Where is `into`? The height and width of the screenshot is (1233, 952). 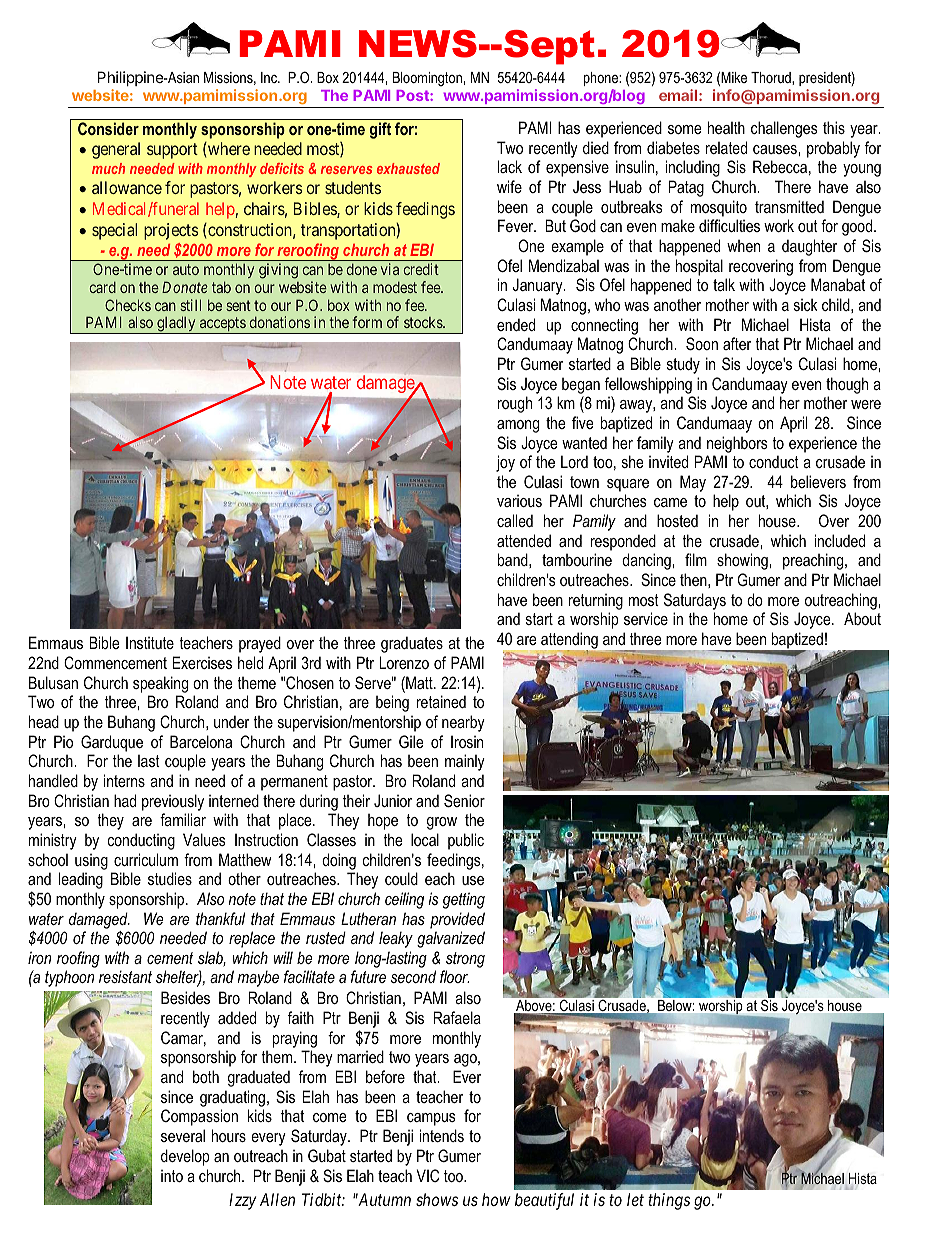 into is located at coordinates (172, 1176).
